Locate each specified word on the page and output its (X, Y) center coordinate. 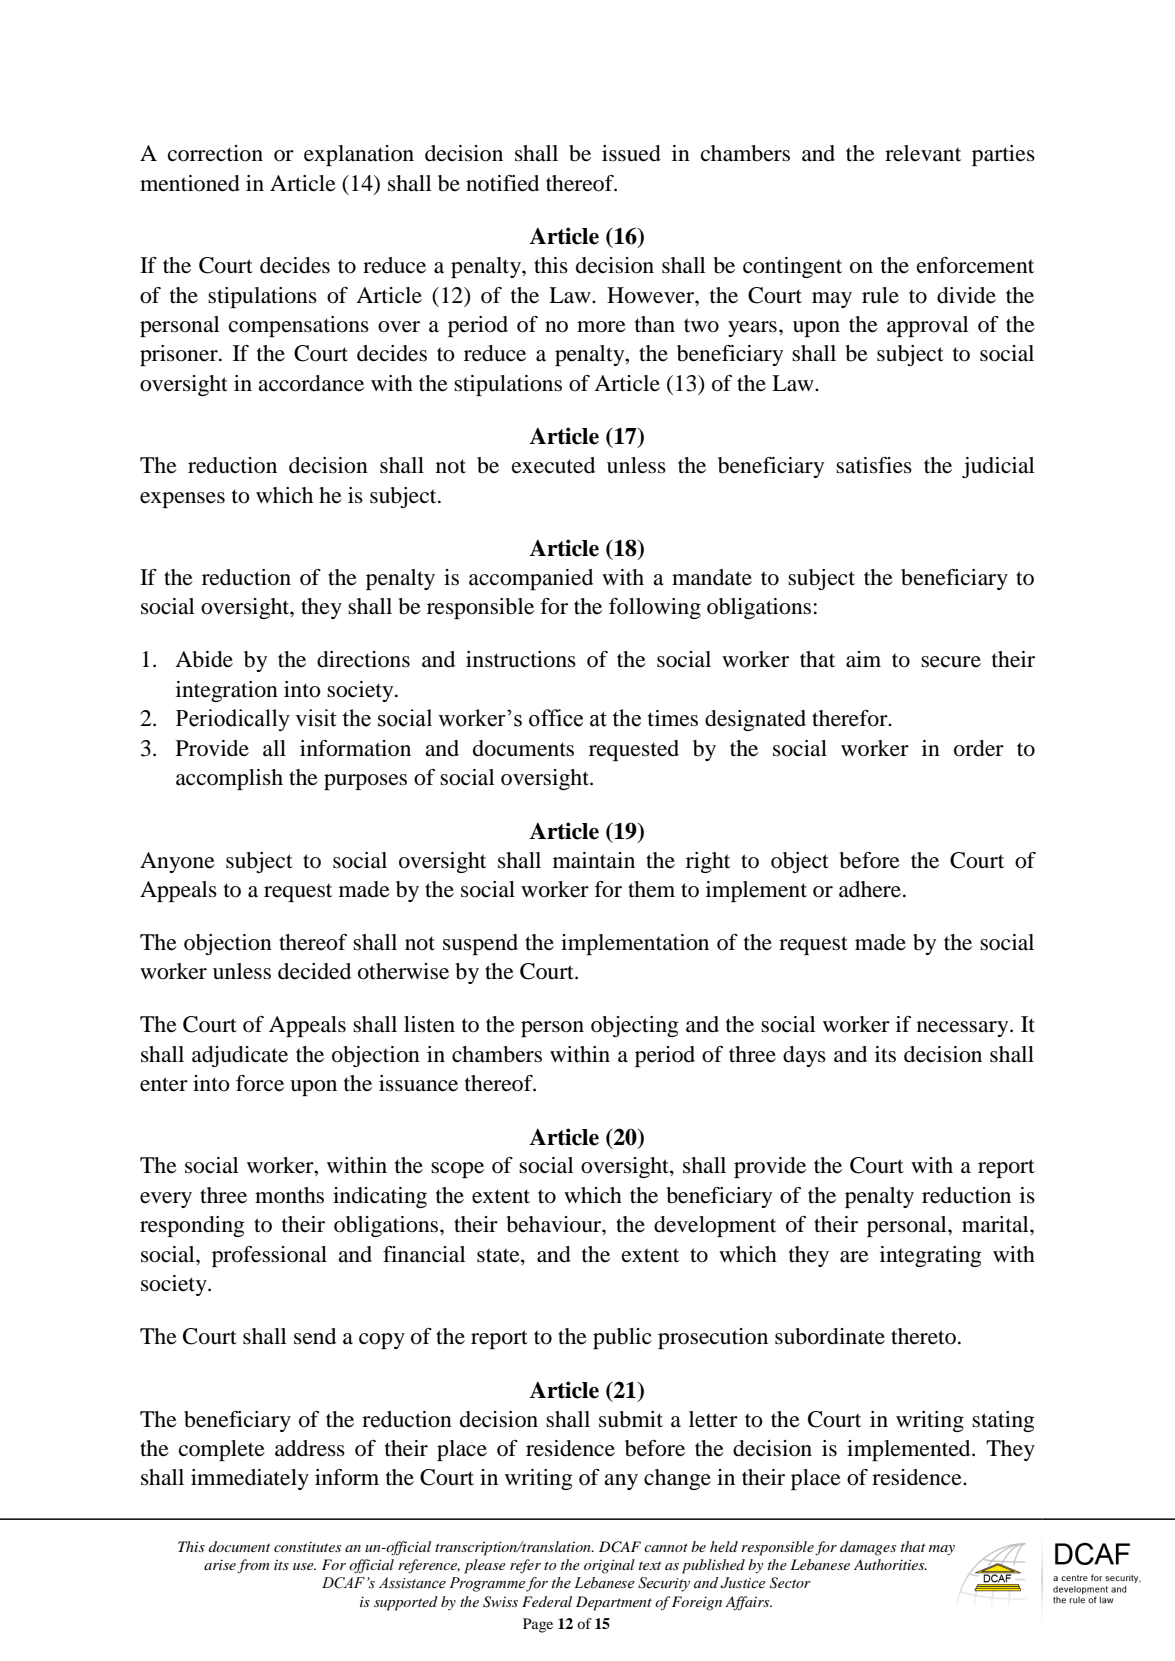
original (609, 1566)
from (253, 1566)
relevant (923, 153)
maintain (594, 860)
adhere (870, 889)
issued (631, 153)
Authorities (890, 1564)
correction (215, 153)
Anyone (177, 862)
